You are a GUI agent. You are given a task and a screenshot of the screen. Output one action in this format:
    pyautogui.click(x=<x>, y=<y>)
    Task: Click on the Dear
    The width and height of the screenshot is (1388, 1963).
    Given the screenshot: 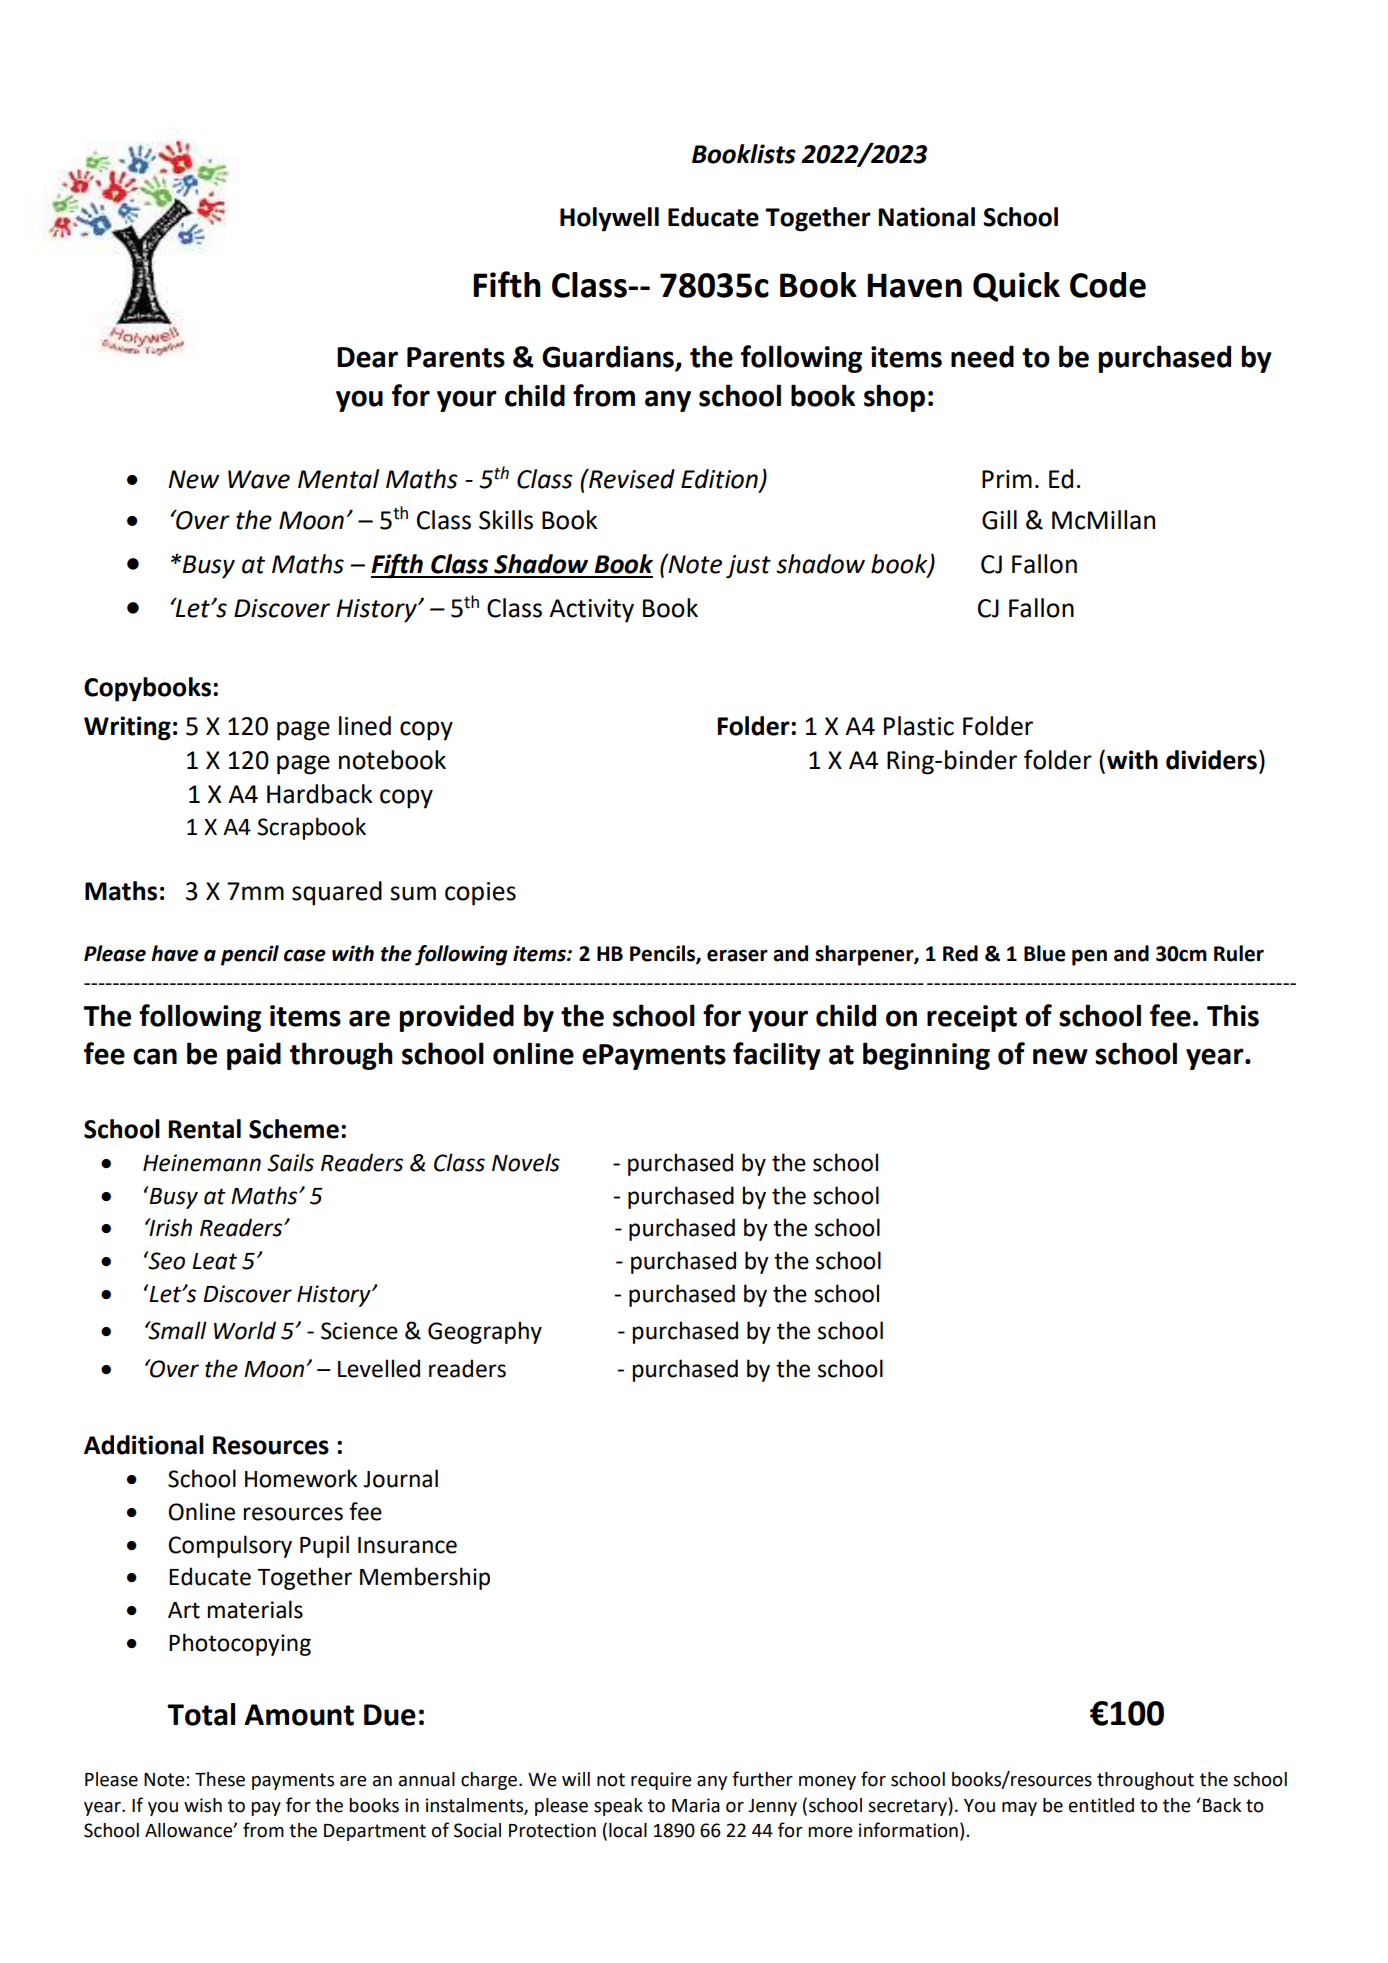 What is the action you would take?
    pyautogui.click(x=367, y=357)
